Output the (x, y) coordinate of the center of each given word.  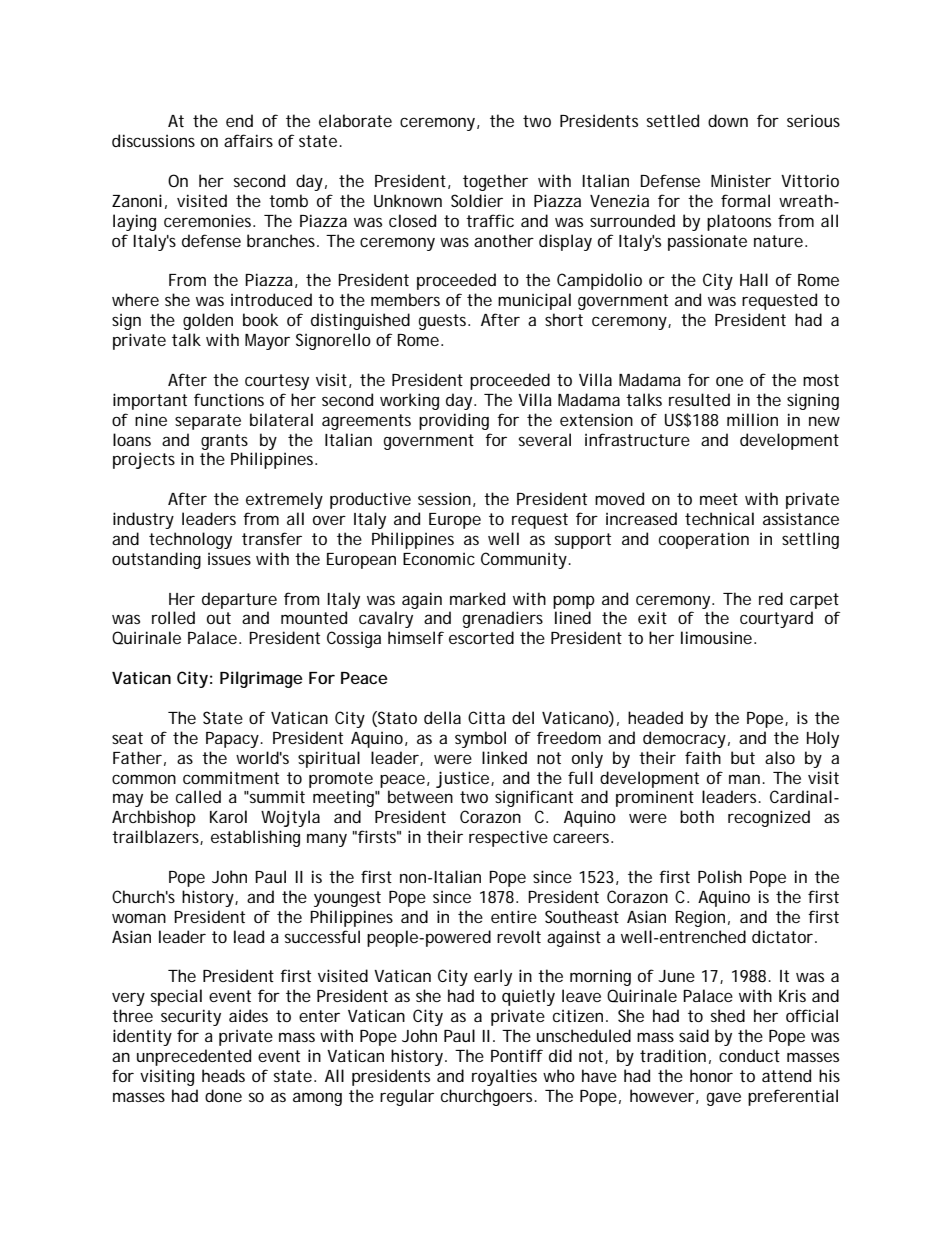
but (743, 757)
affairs (248, 140)
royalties (504, 1077)
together (495, 182)
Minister (741, 180)
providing (454, 421)
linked (504, 757)
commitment (231, 777)
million (752, 419)
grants (224, 442)
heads (223, 1075)
